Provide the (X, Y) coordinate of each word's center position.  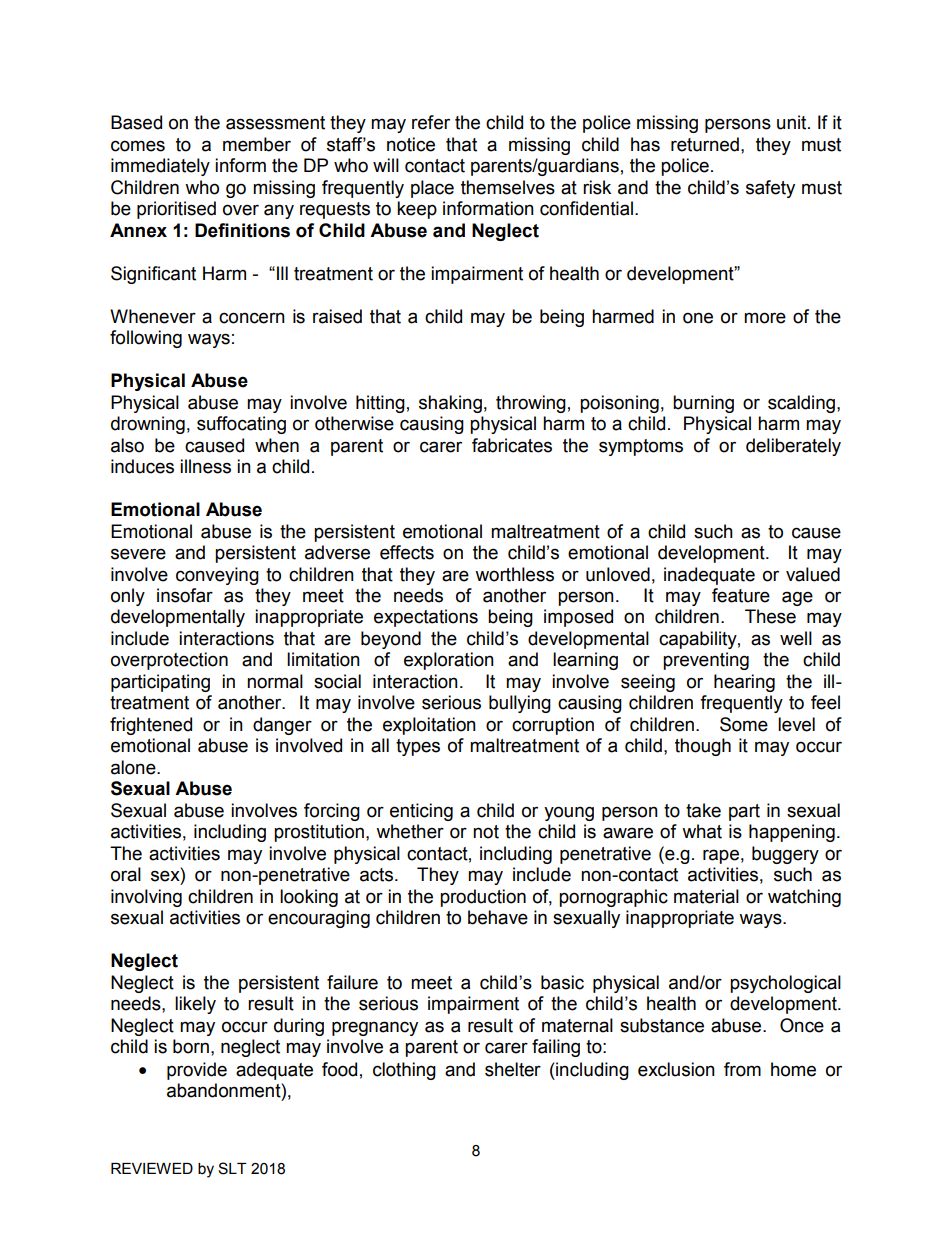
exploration (449, 661)
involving (146, 898)
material (706, 896)
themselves (508, 187)
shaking (450, 404)
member (257, 144)
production (483, 898)
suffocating (241, 425)
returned (705, 144)
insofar (185, 595)
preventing (706, 661)
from (742, 1069)
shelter (513, 1069)
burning (703, 404)
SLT (232, 1168)
